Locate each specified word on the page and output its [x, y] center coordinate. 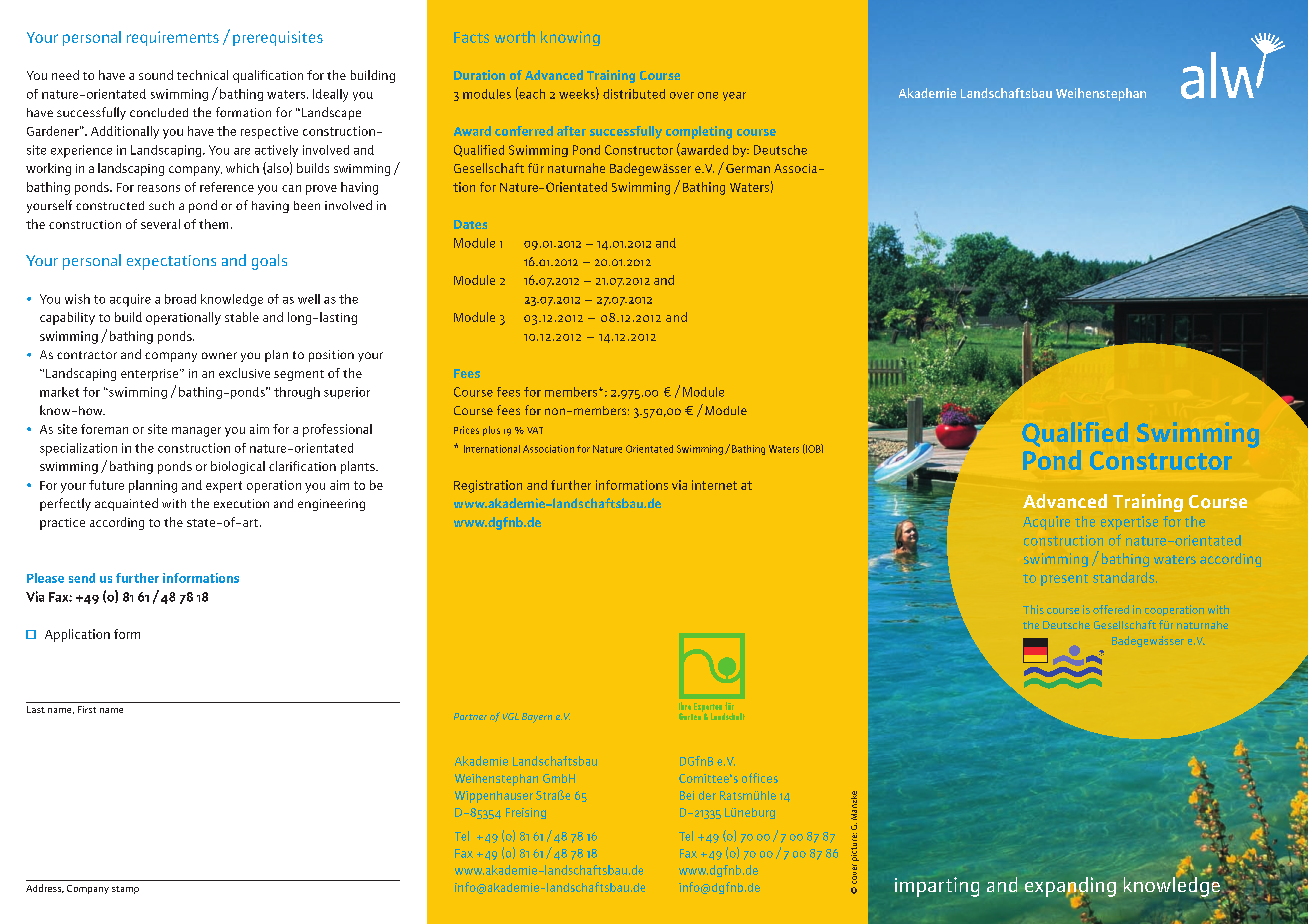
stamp [125, 890]
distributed [634, 94]
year [734, 96]
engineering [331, 505]
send [82, 578]
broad [180, 299]
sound [156, 75]
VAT [535, 430]
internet [714, 485]
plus [491, 431]
